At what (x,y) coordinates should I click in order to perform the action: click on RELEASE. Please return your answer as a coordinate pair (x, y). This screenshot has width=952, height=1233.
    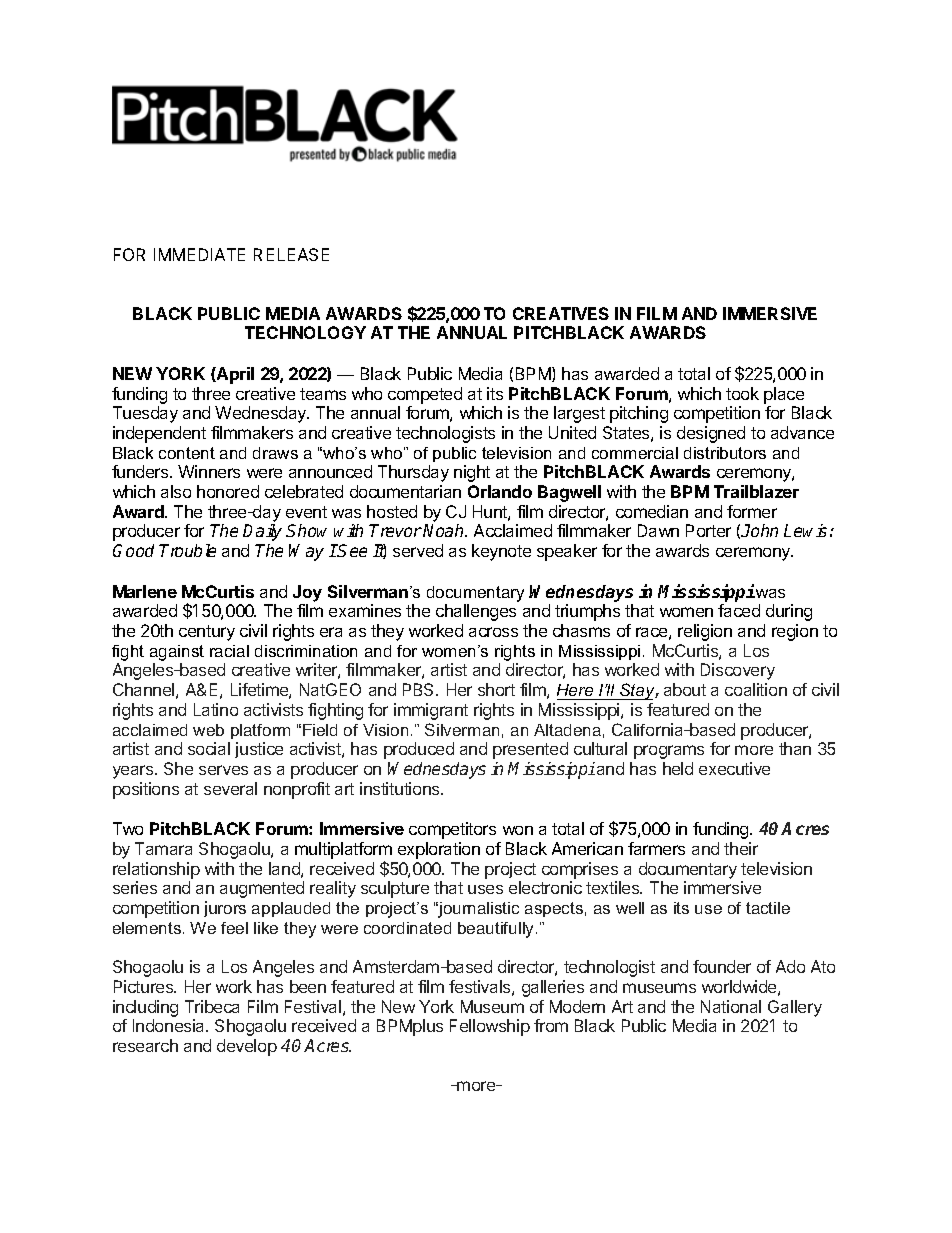
    Looking at the image, I should click on (291, 254).
